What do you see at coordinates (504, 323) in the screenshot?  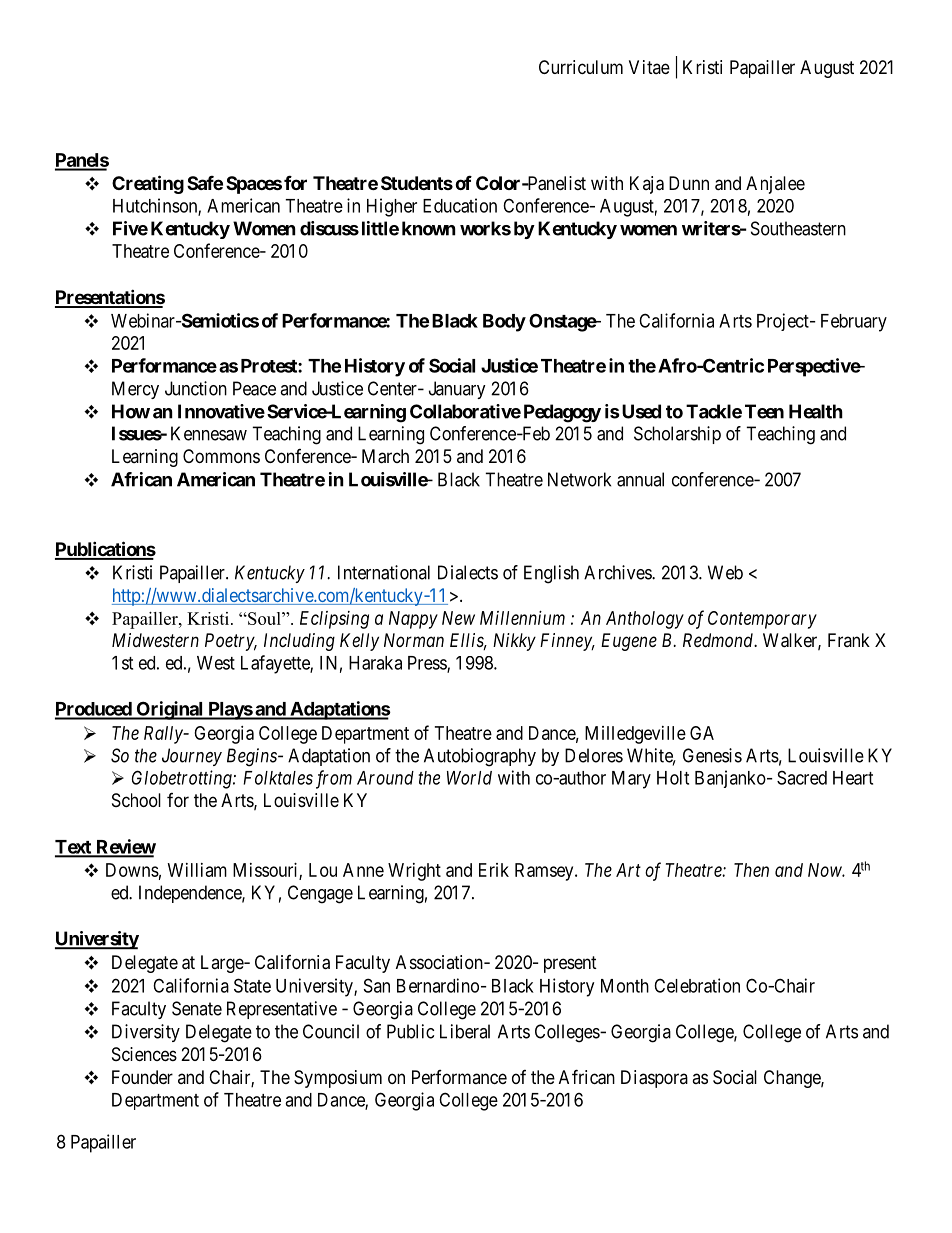 I see `Body` at bounding box center [504, 323].
